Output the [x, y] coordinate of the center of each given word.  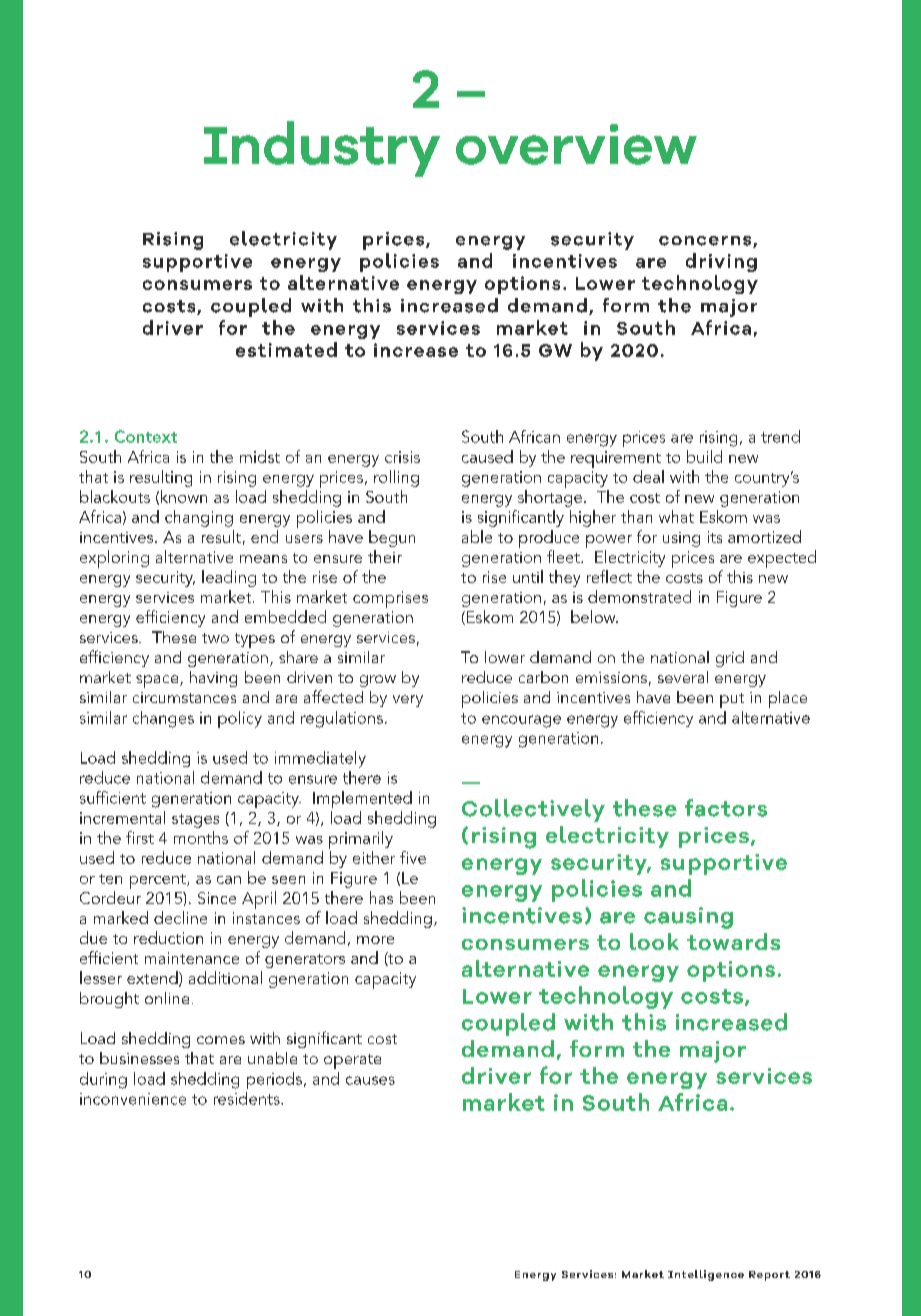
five [413, 857]
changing [199, 518]
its [715, 537]
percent [159, 881]
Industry [322, 149]
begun [392, 538]
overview [576, 144]
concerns [706, 242]
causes [370, 1080]
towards [733, 941]
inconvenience [133, 1099]
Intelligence [706, 1275]
